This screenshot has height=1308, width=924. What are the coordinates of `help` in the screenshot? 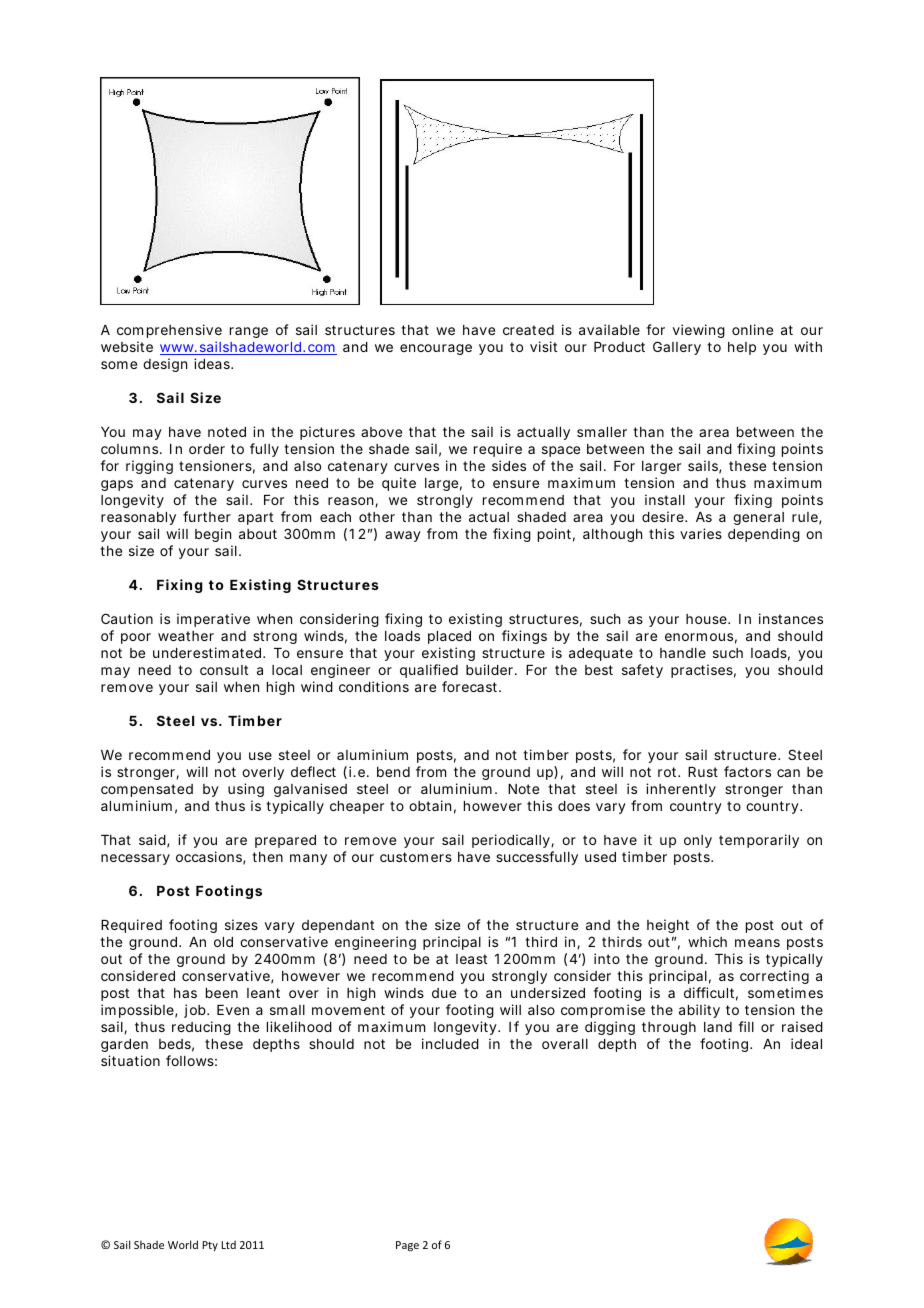 It's located at (742, 348).
